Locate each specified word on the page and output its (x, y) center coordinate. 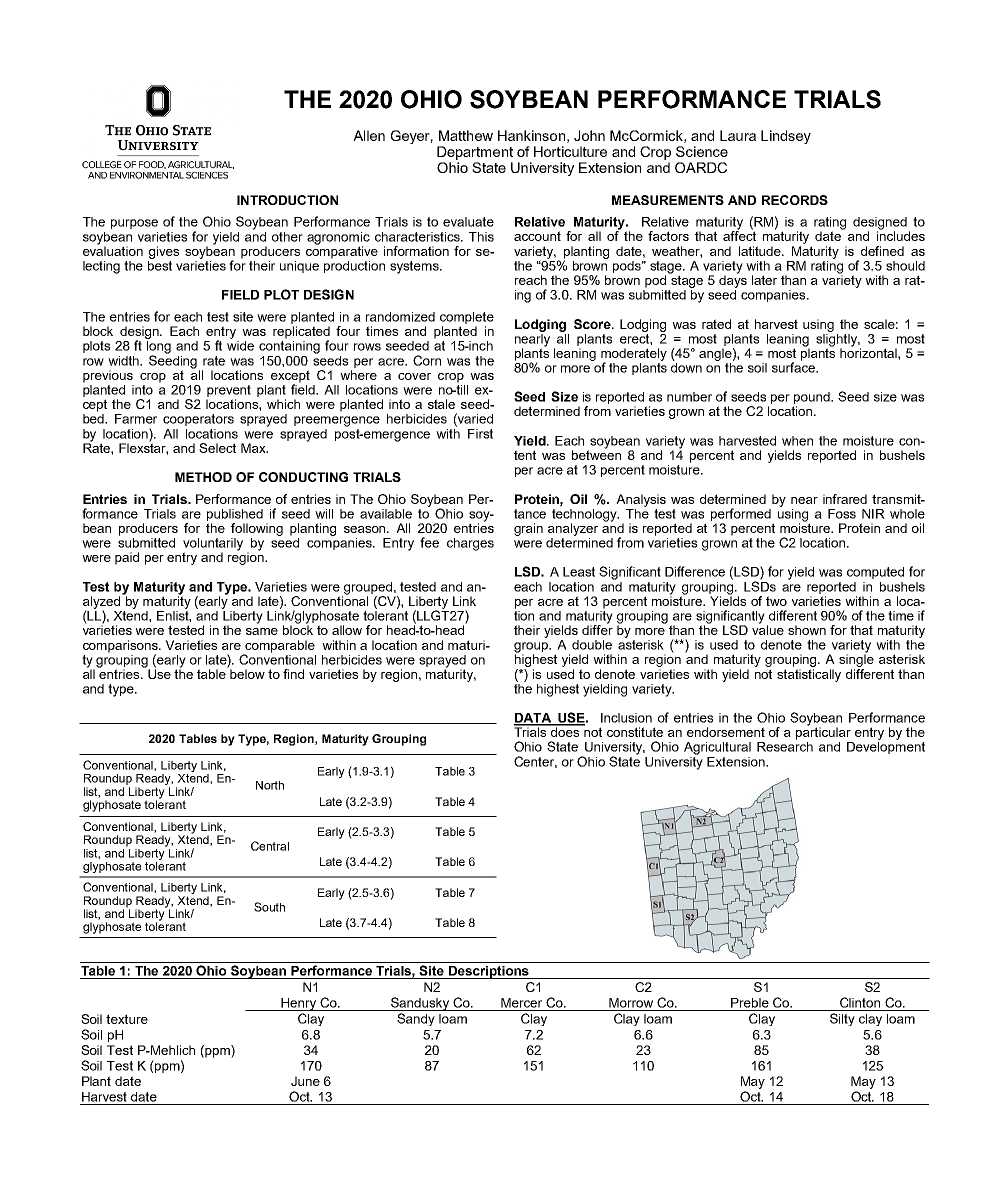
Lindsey (786, 137)
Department (475, 153)
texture (127, 1019)
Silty (842, 1019)
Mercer (521, 1003)
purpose (134, 224)
